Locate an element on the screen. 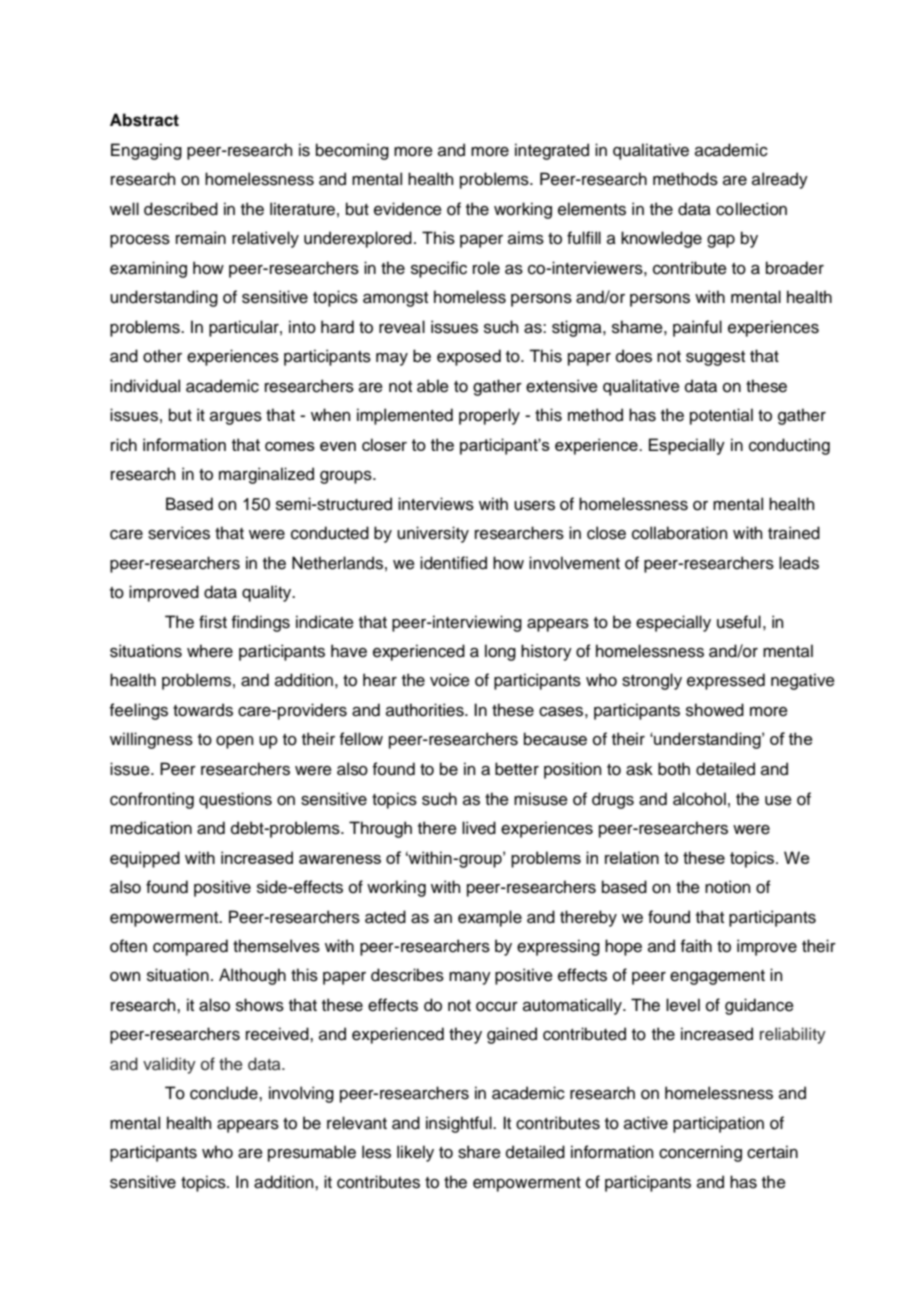 The width and height of the screenshot is (924, 1308). already is located at coordinates (780, 180).
